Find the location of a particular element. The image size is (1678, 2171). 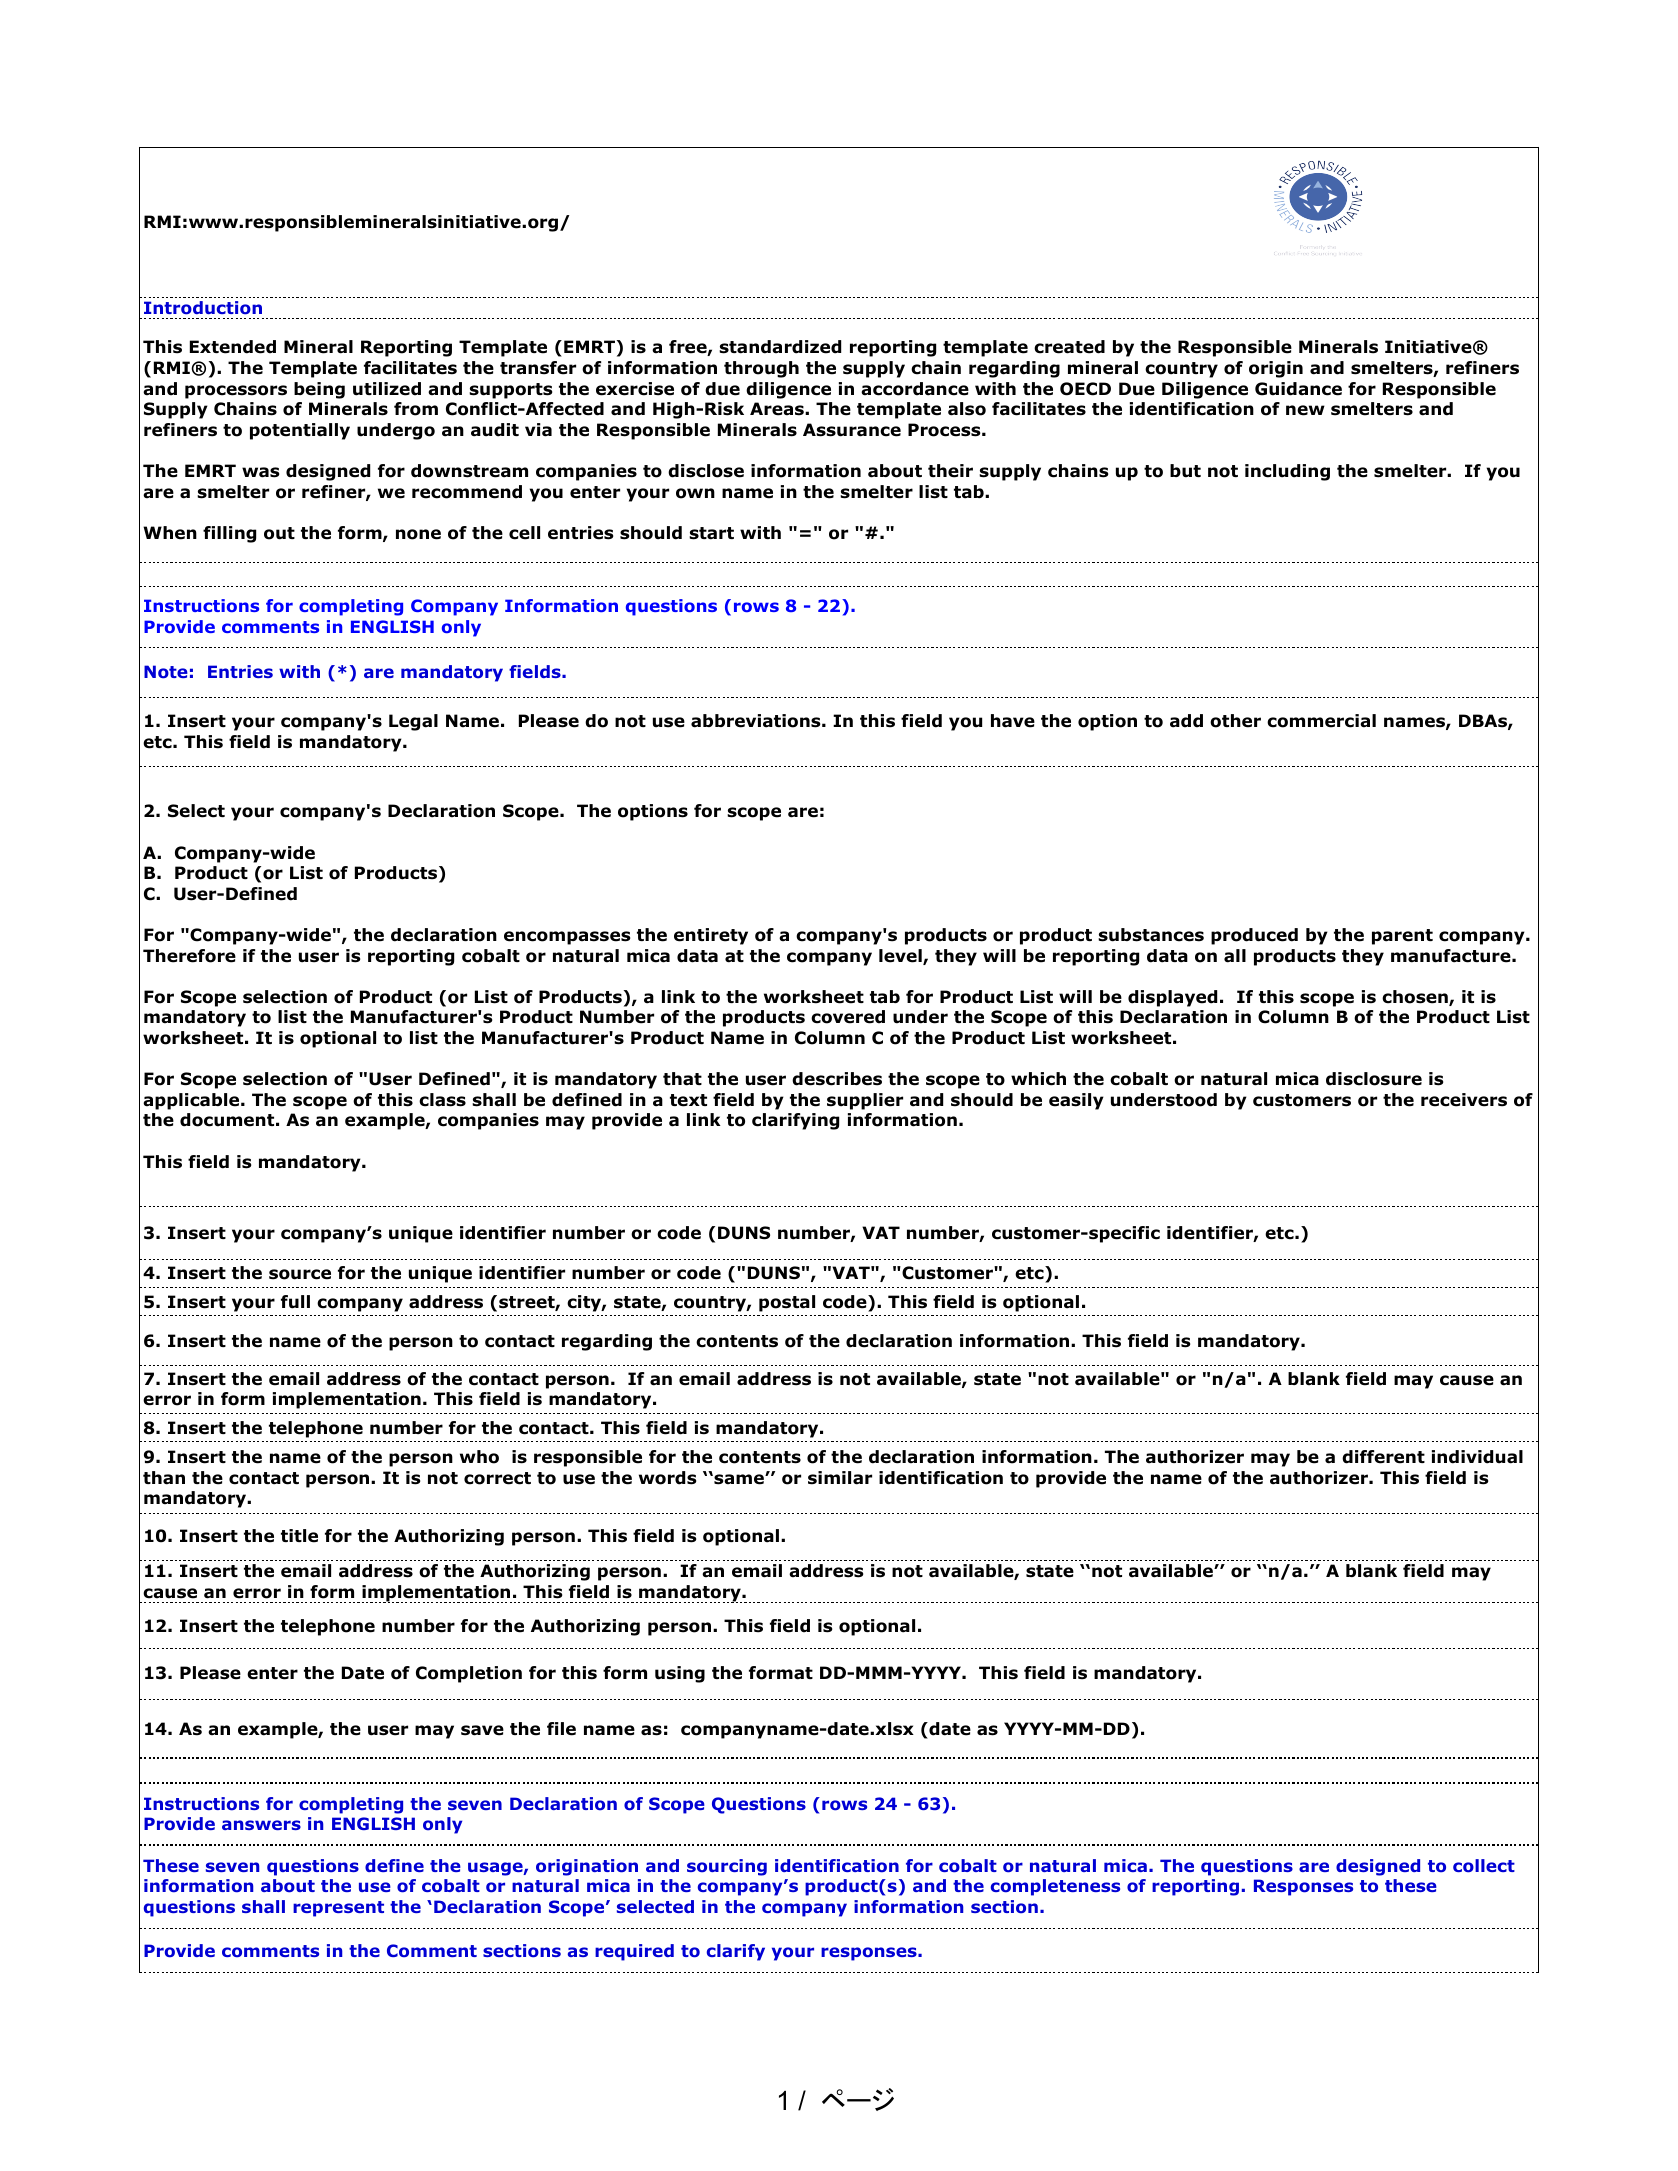

Therefore is located at coordinates (189, 956).
